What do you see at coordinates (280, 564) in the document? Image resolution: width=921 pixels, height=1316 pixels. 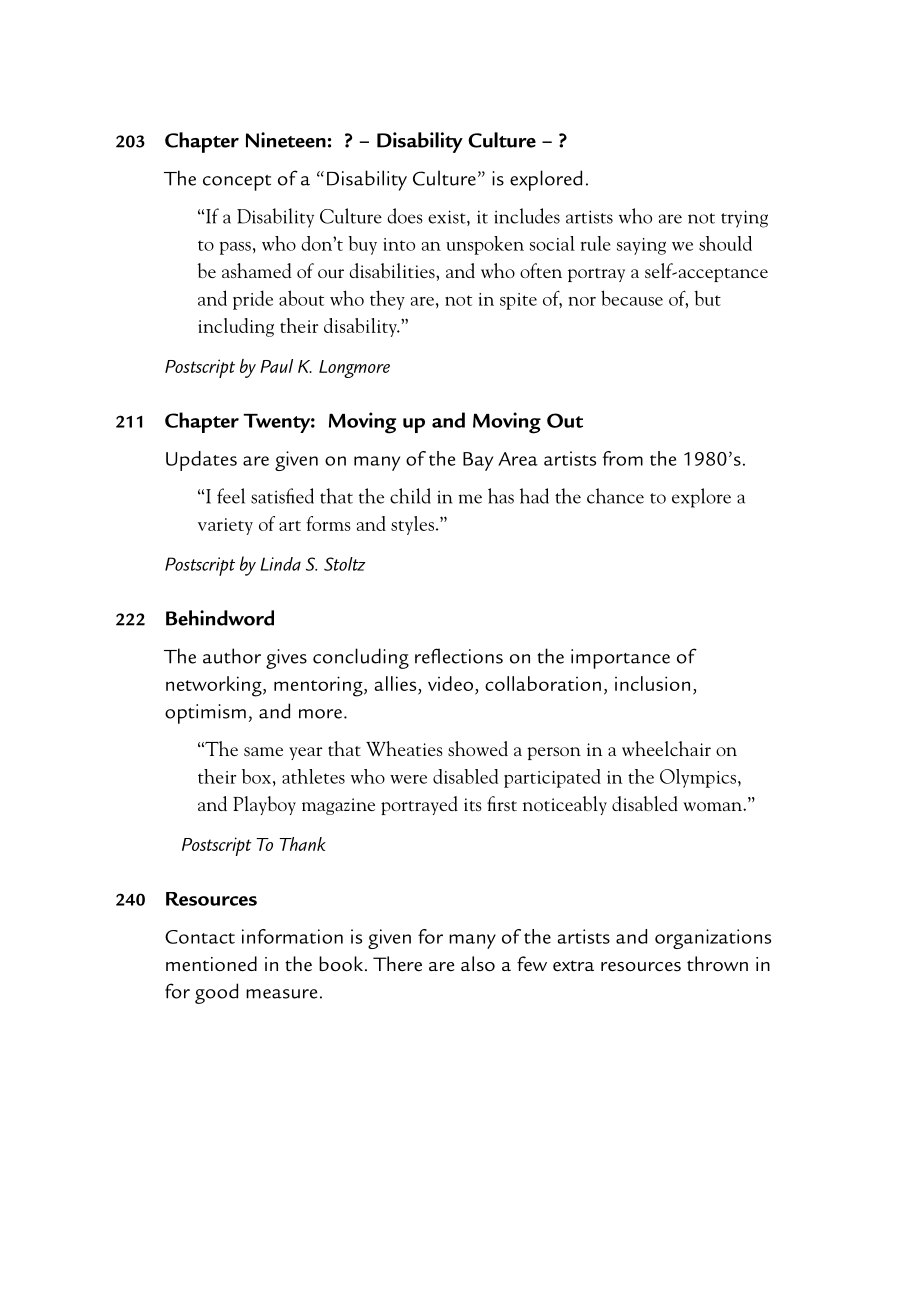 I see `Linda` at bounding box center [280, 564].
